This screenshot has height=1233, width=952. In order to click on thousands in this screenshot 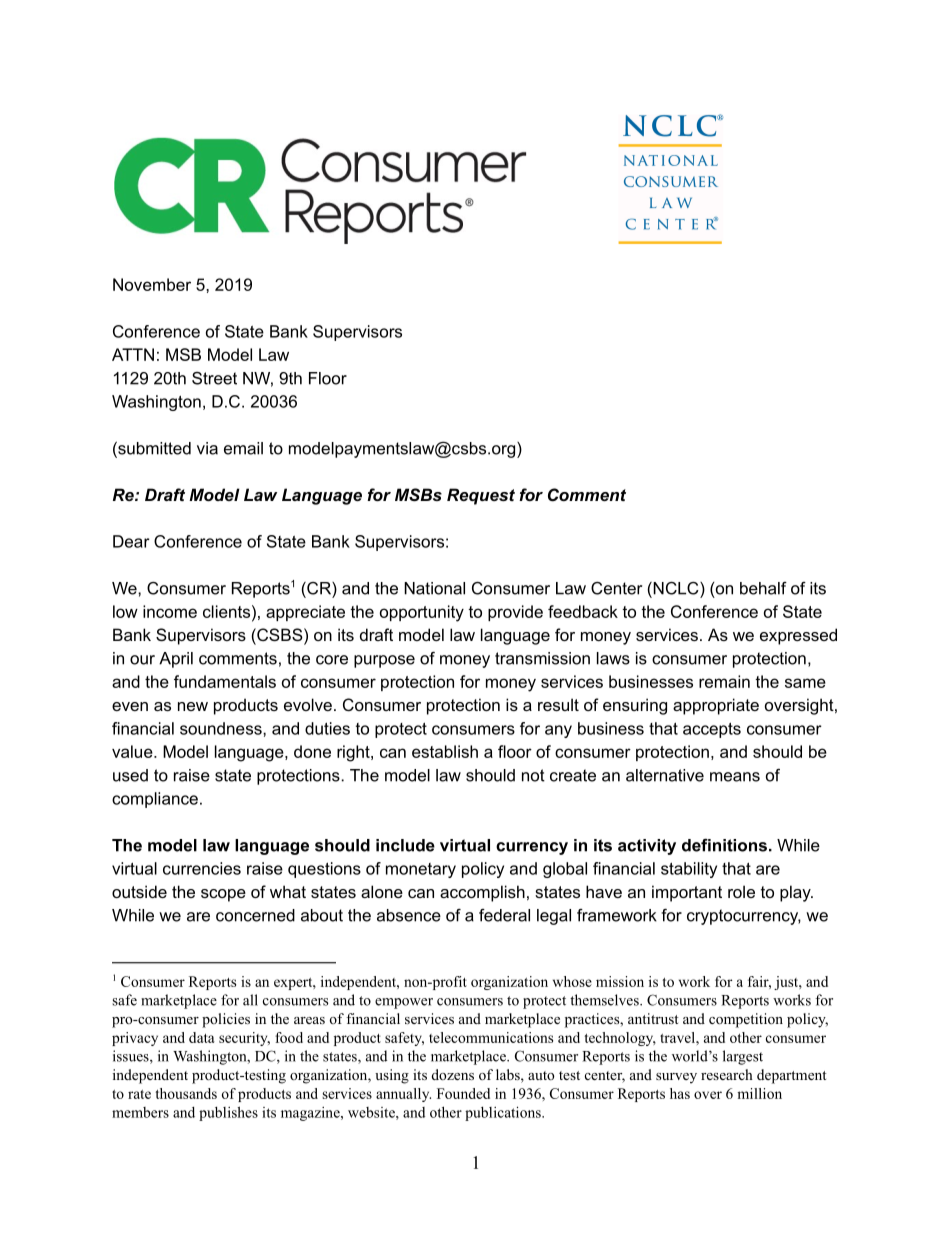, I will do `click(186, 1093)`.
